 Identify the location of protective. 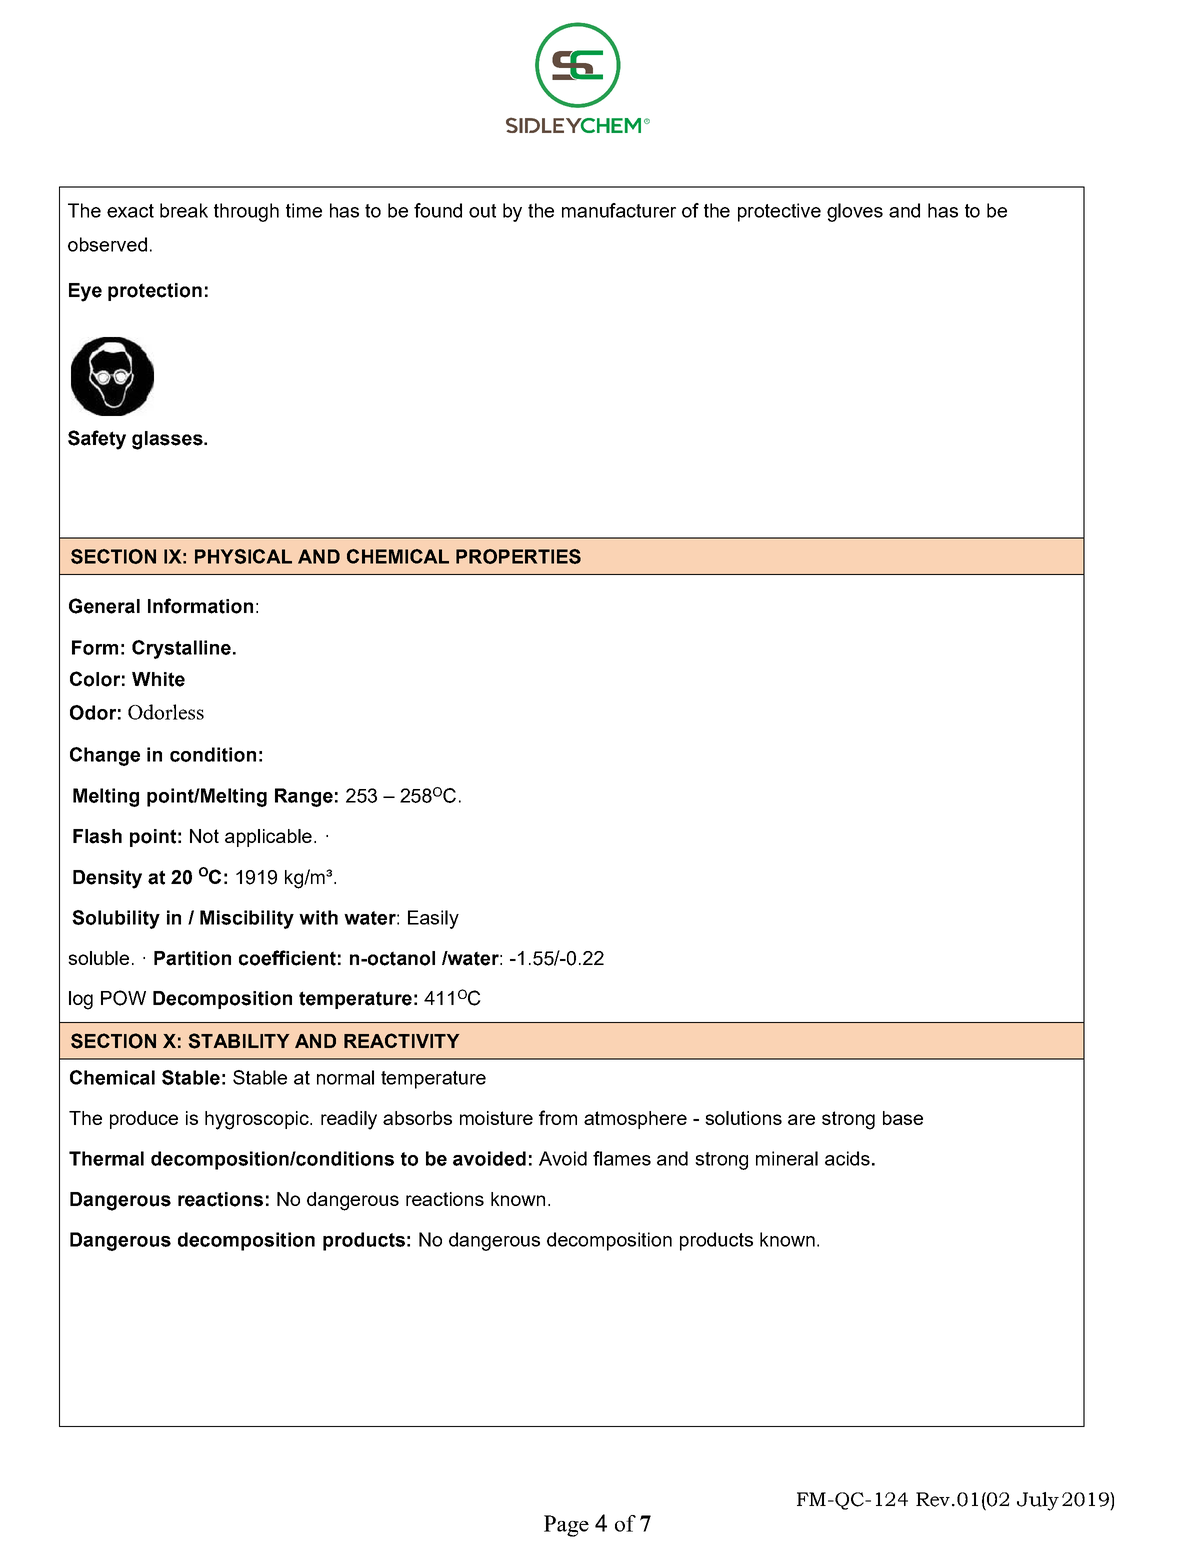
(779, 212).
